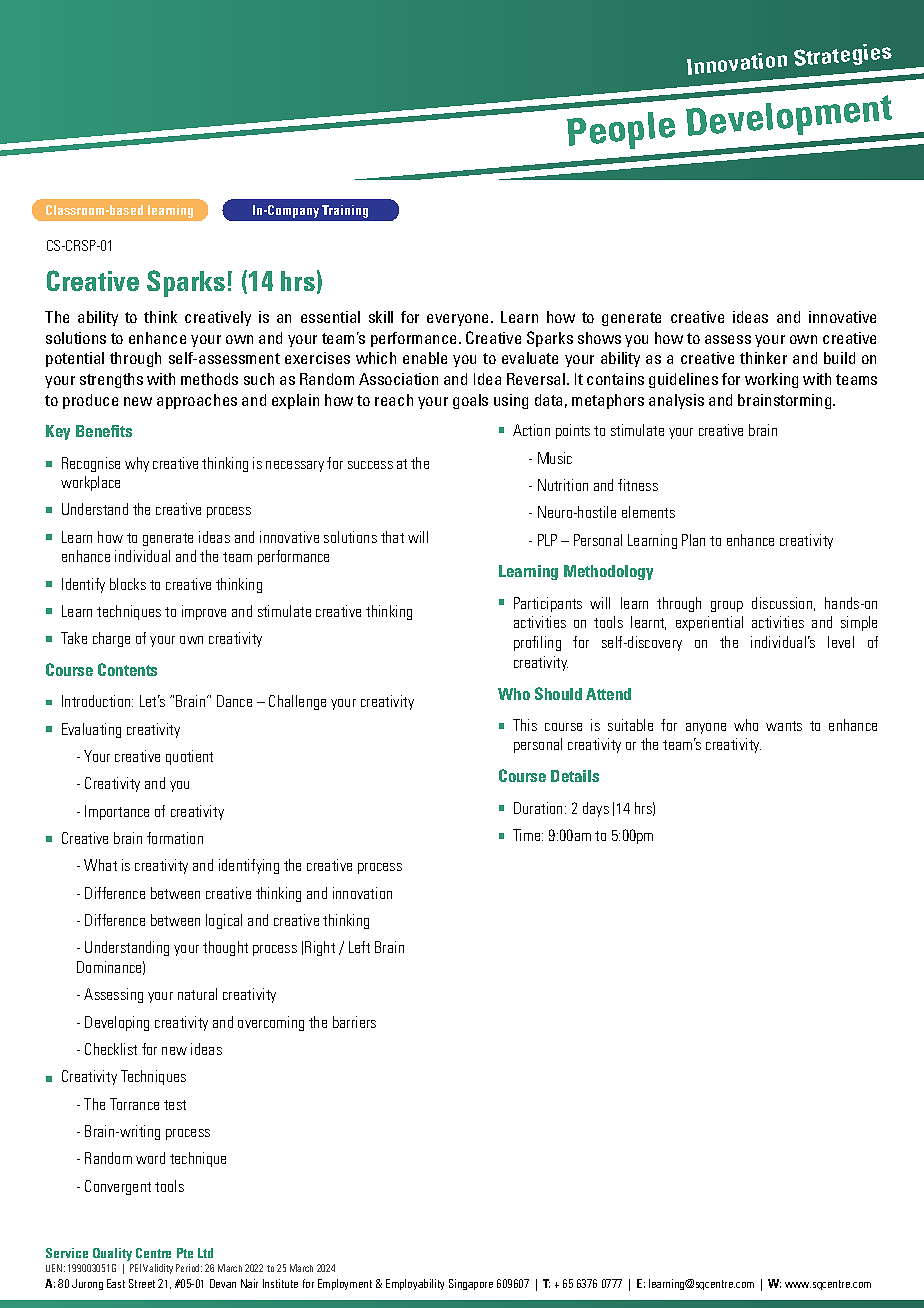 The width and height of the image is (924, 1308). What do you see at coordinates (771, 380) in the image?
I see `working` at bounding box center [771, 380].
